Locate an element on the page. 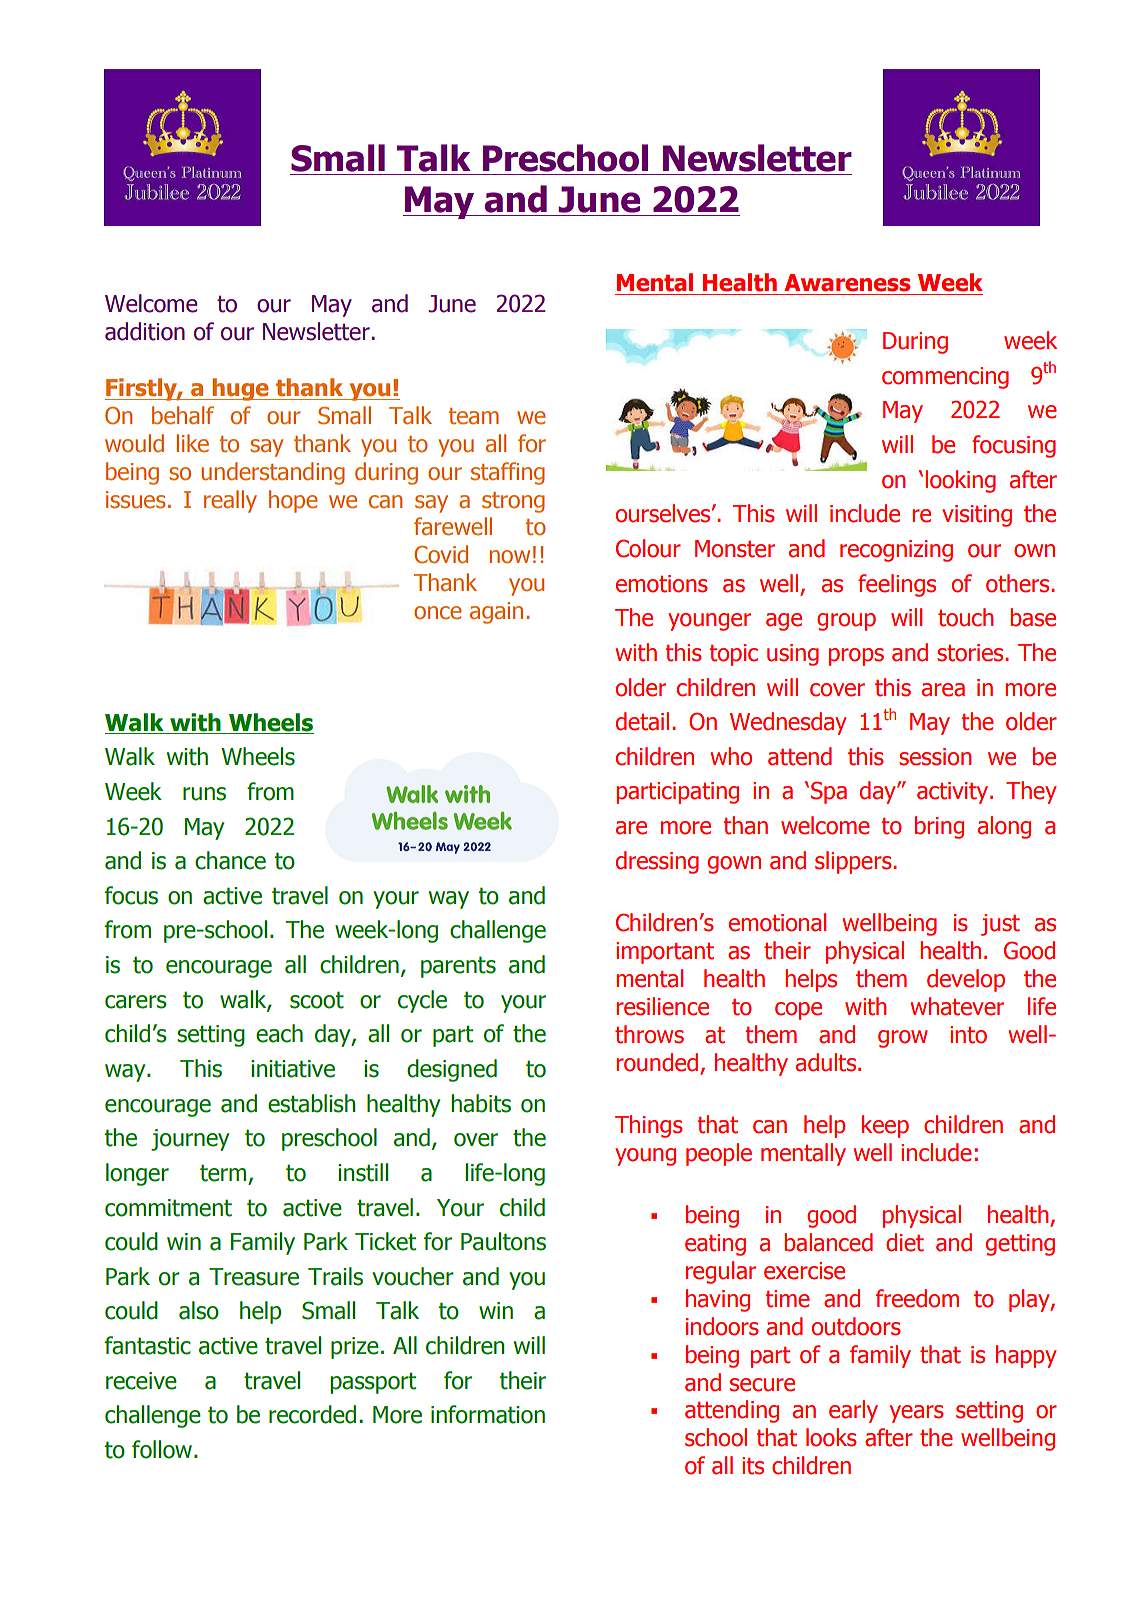 The height and width of the document is (1620, 1145). bring is located at coordinates (939, 827).
